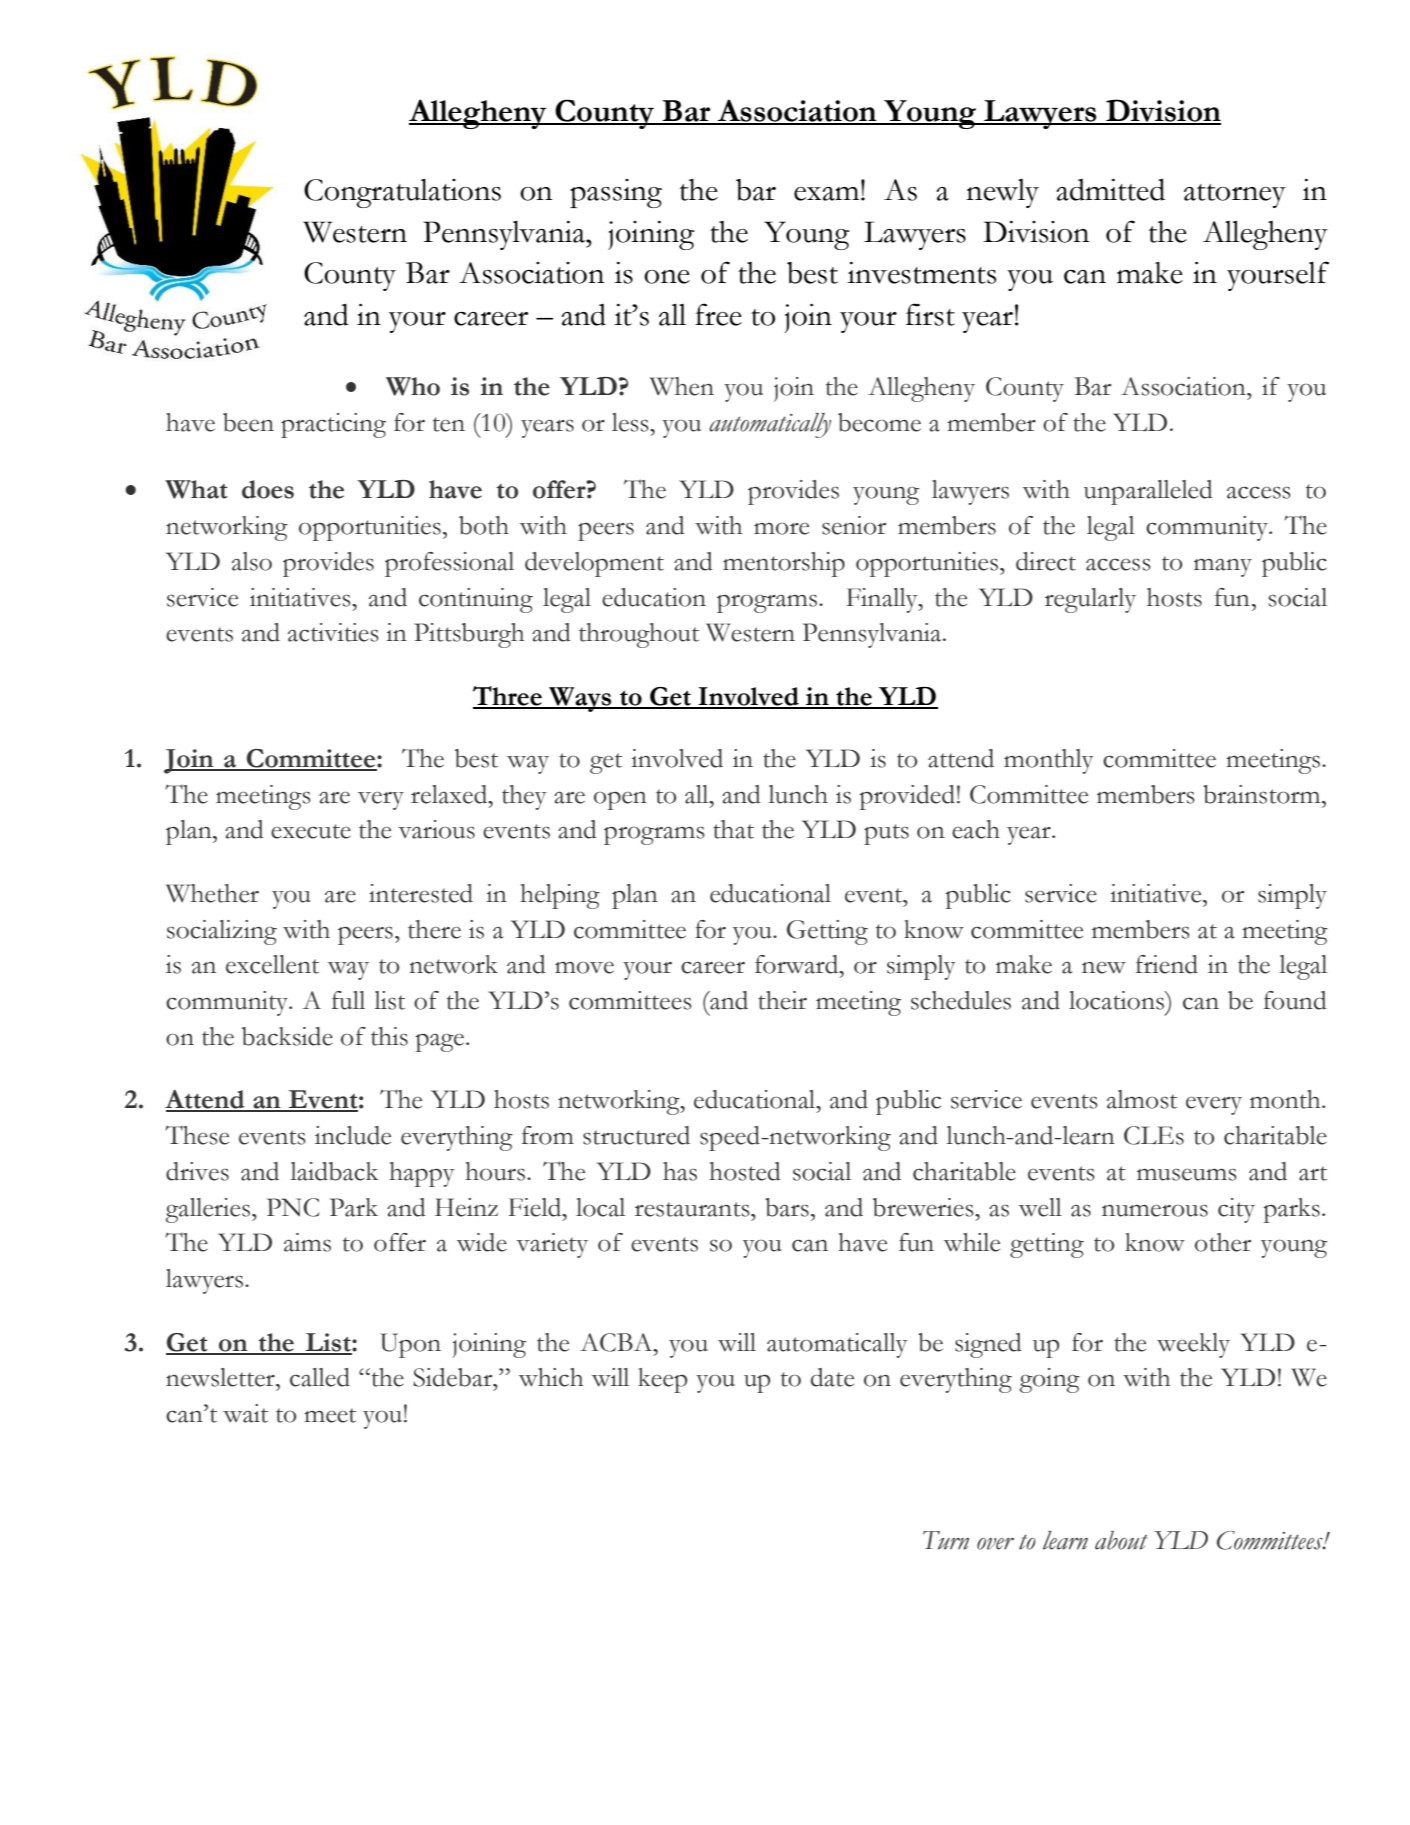 This document has width=1410, height=1825. What do you see at coordinates (1187, 1174) in the document?
I see `museums` at bounding box center [1187, 1174].
